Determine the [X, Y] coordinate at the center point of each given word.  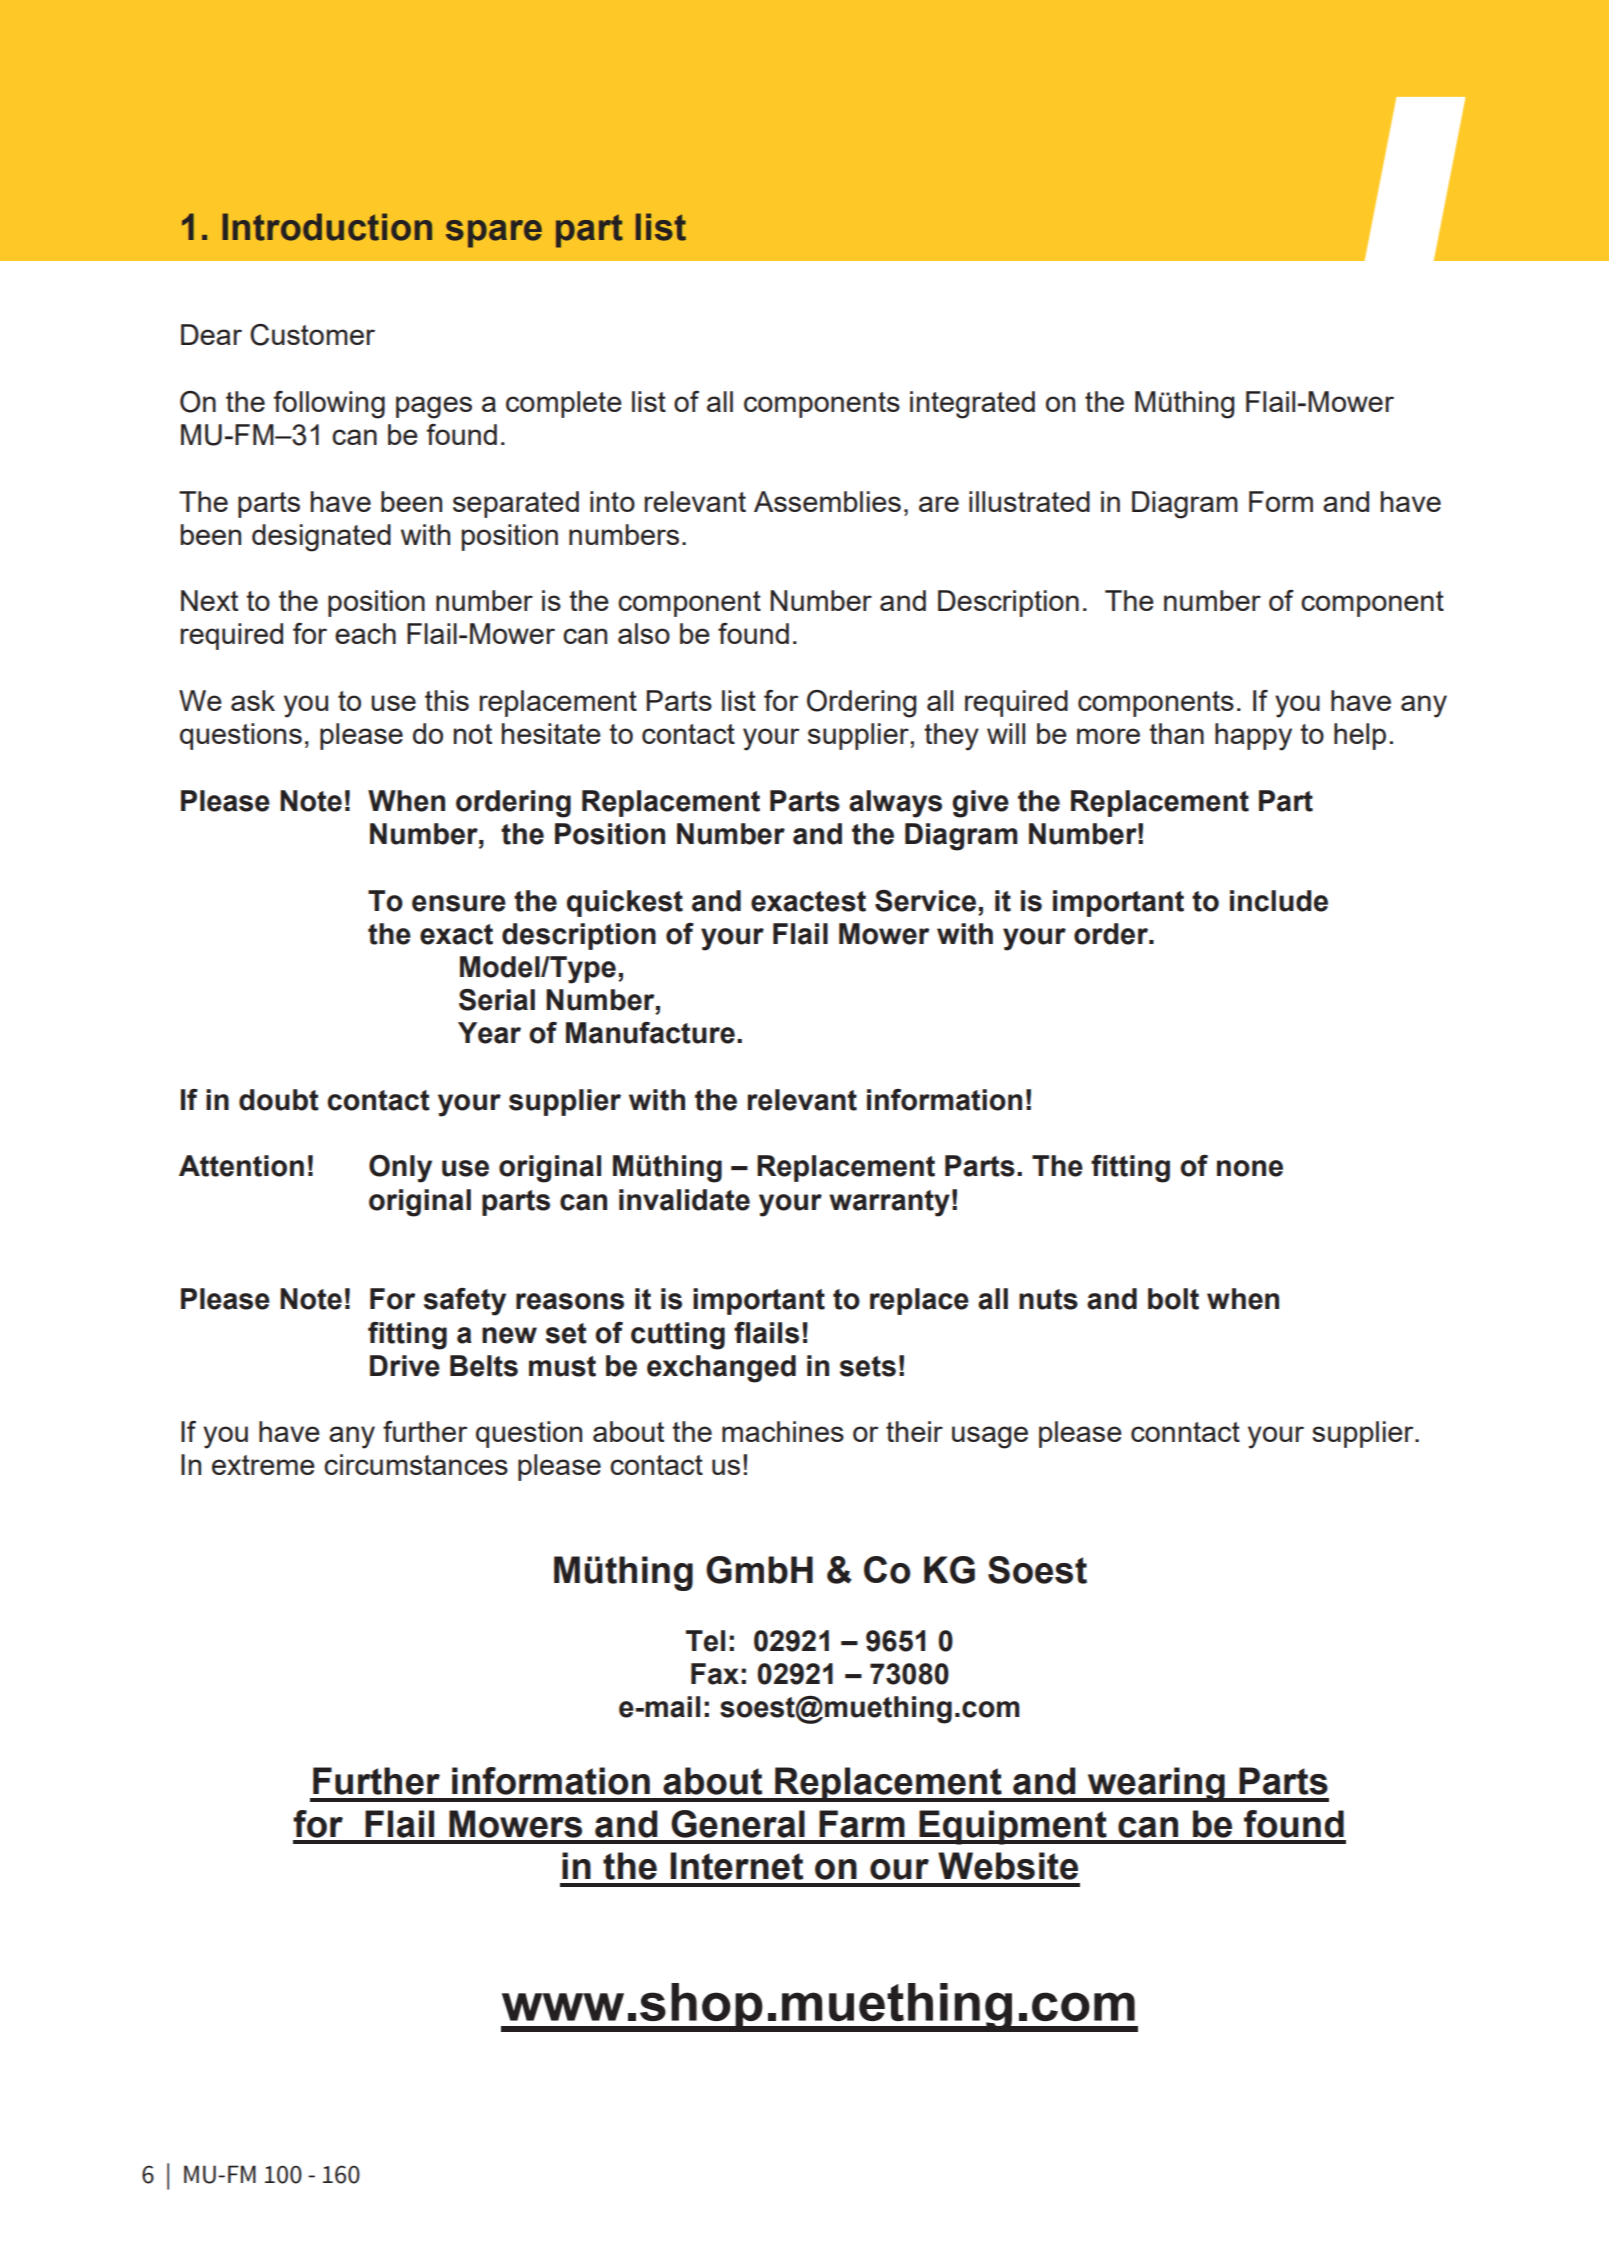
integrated [972, 405]
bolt [1173, 1299]
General [738, 1824]
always [895, 804]
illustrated [1029, 501]
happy [1253, 737]
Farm [862, 1824]
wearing [1156, 1784]
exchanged [721, 1369]
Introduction [327, 227]
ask [253, 700]
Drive [405, 1366]
